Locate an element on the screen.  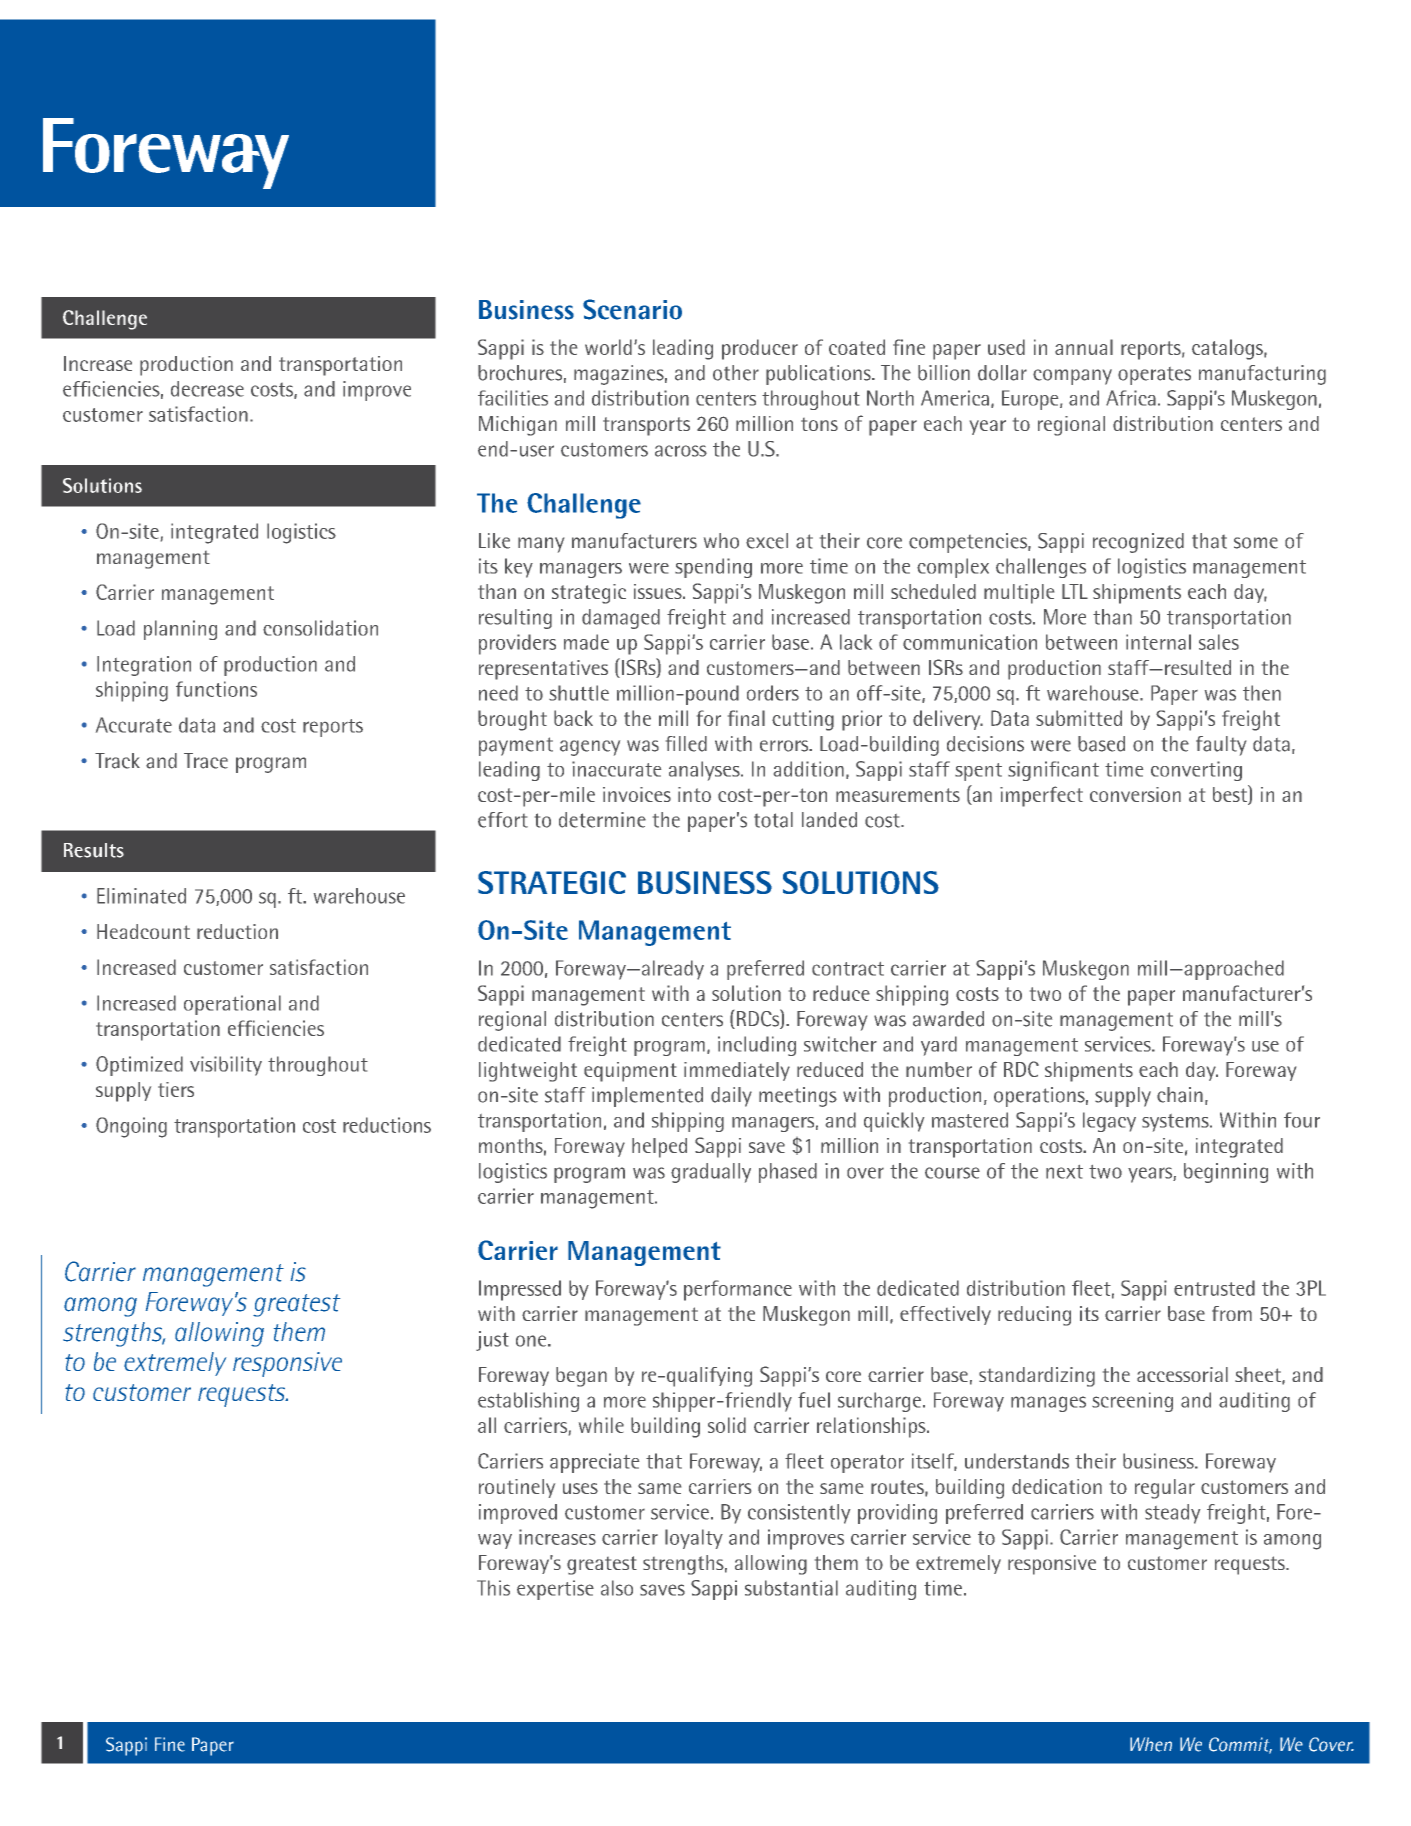
operational is located at coordinates (232, 1005).
